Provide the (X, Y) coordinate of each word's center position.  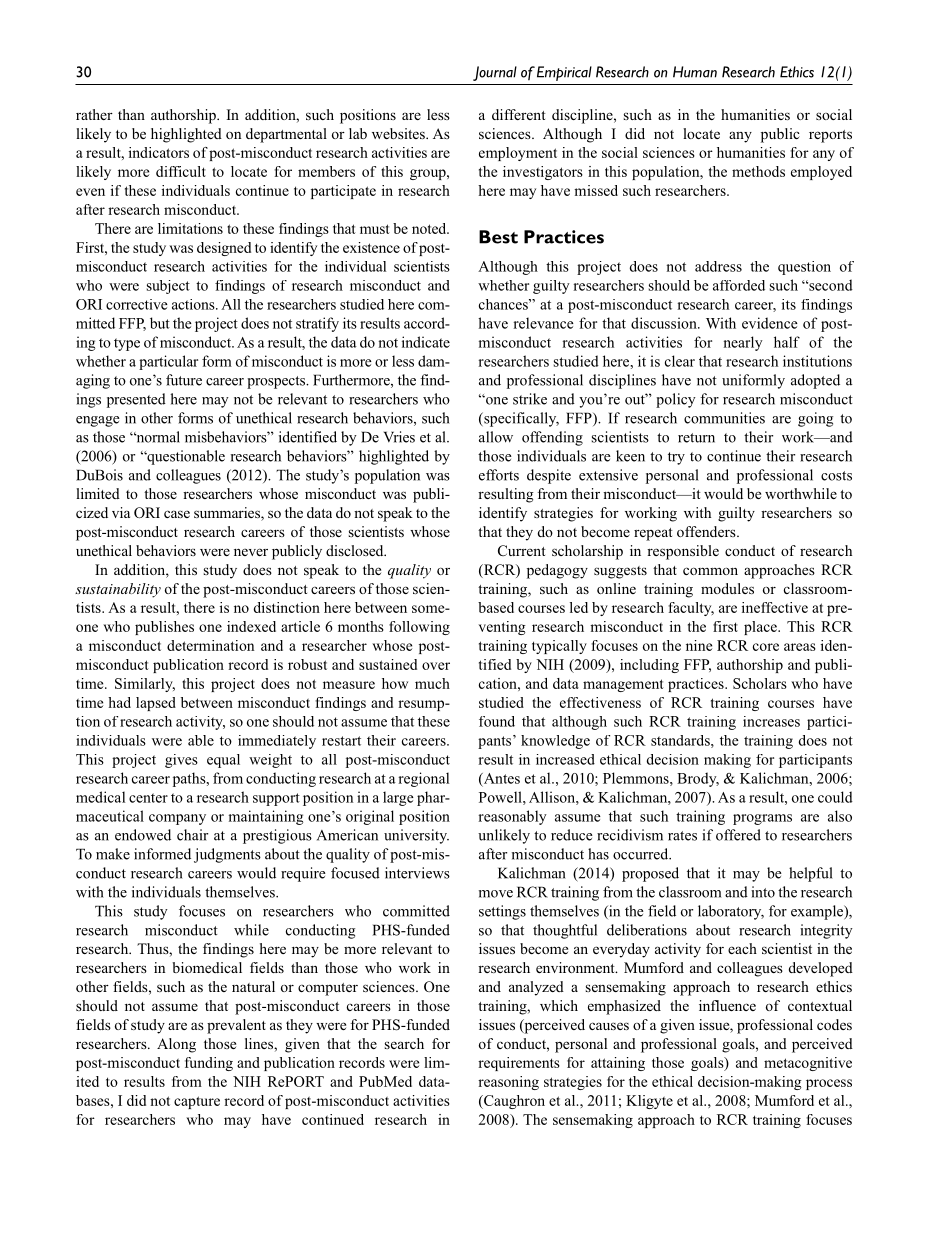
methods (758, 171)
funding (209, 1064)
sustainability (118, 590)
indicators (159, 152)
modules (727, 588)
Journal (495, 73)
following (419, 628)
